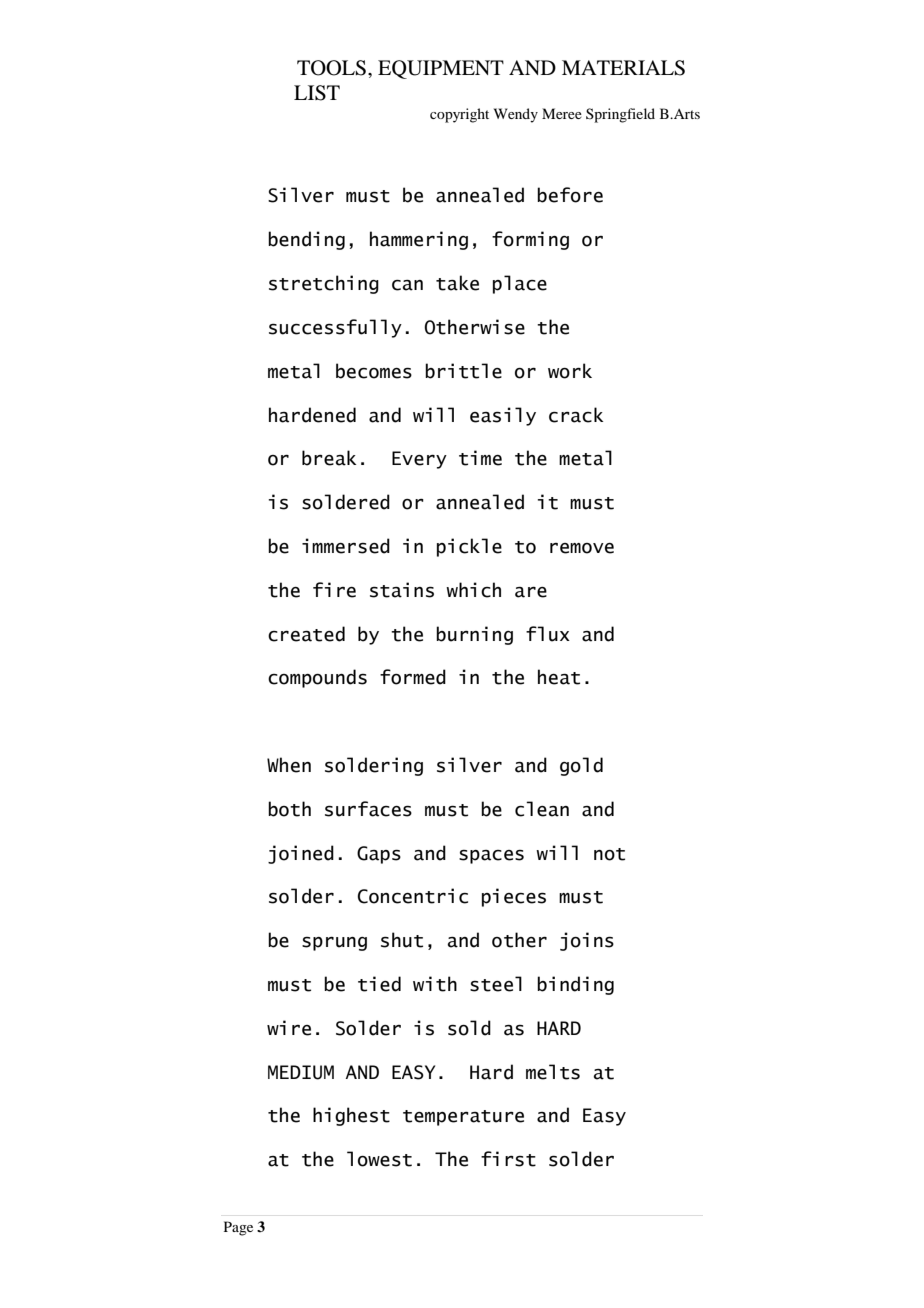 The width and height of the image is (924, 1308). What do you see at coordinates (317, 93) in the image?
I see `LIST` at bounding box center [317, 93].
